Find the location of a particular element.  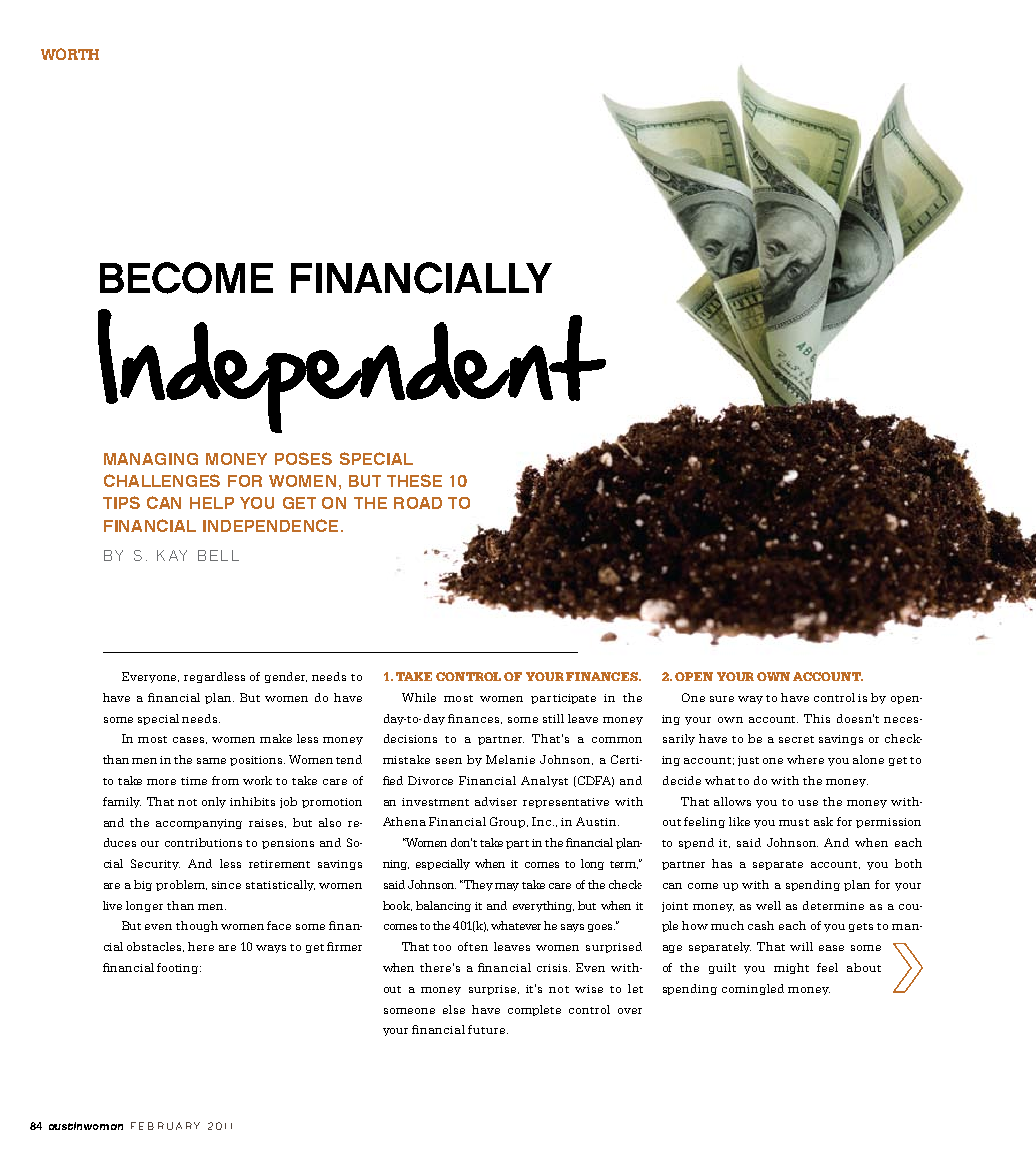

independence is located at coordinates (270, 525).
